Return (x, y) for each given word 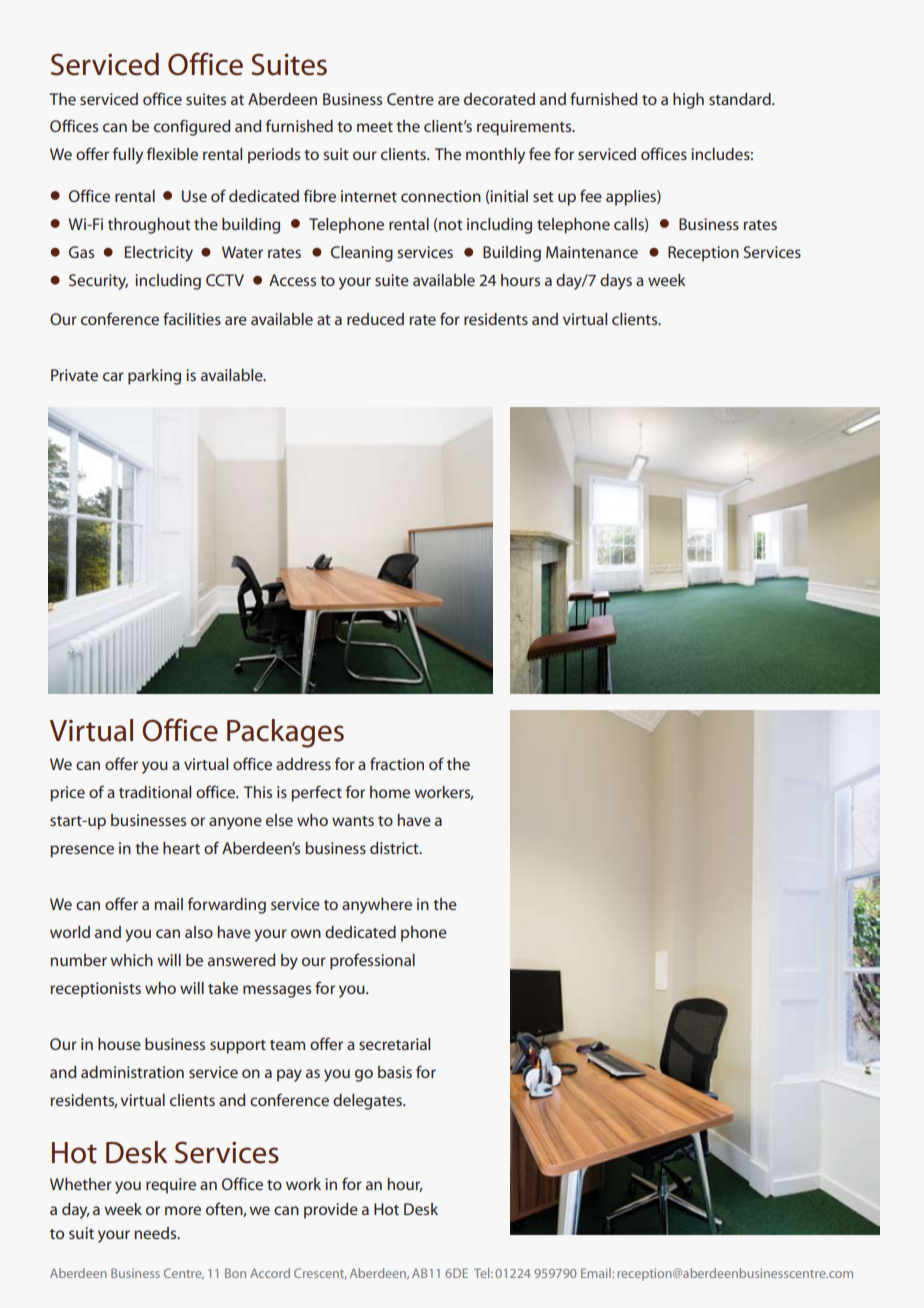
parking (154, 377)
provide (331, 1211)
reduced (375, 319)
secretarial (394, 1044)
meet (375, 127)
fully (128, 155)
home (390, 792)
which (131, 960)
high (688, 101)
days (616, 282)
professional (372, 961)
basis (395, 1072)
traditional (155, 792)
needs (156, 1233)
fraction (397, 763)
